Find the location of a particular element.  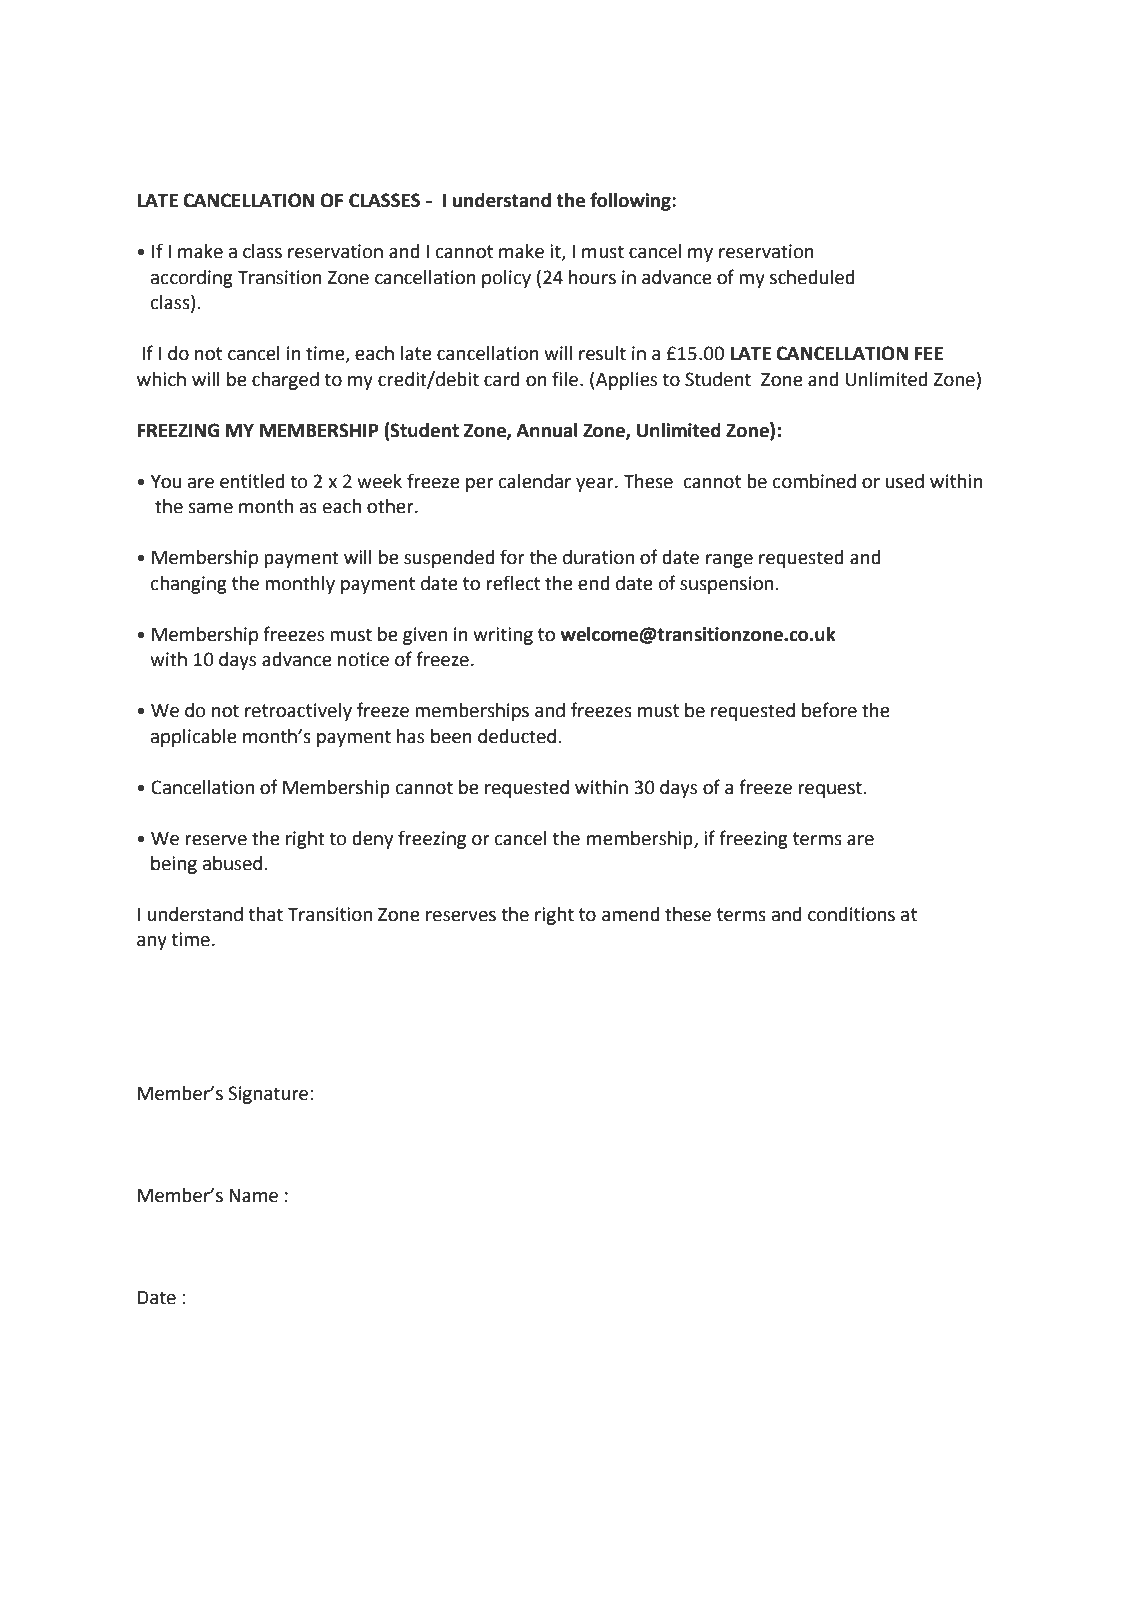

policy is located at coordinates (506, 279).
